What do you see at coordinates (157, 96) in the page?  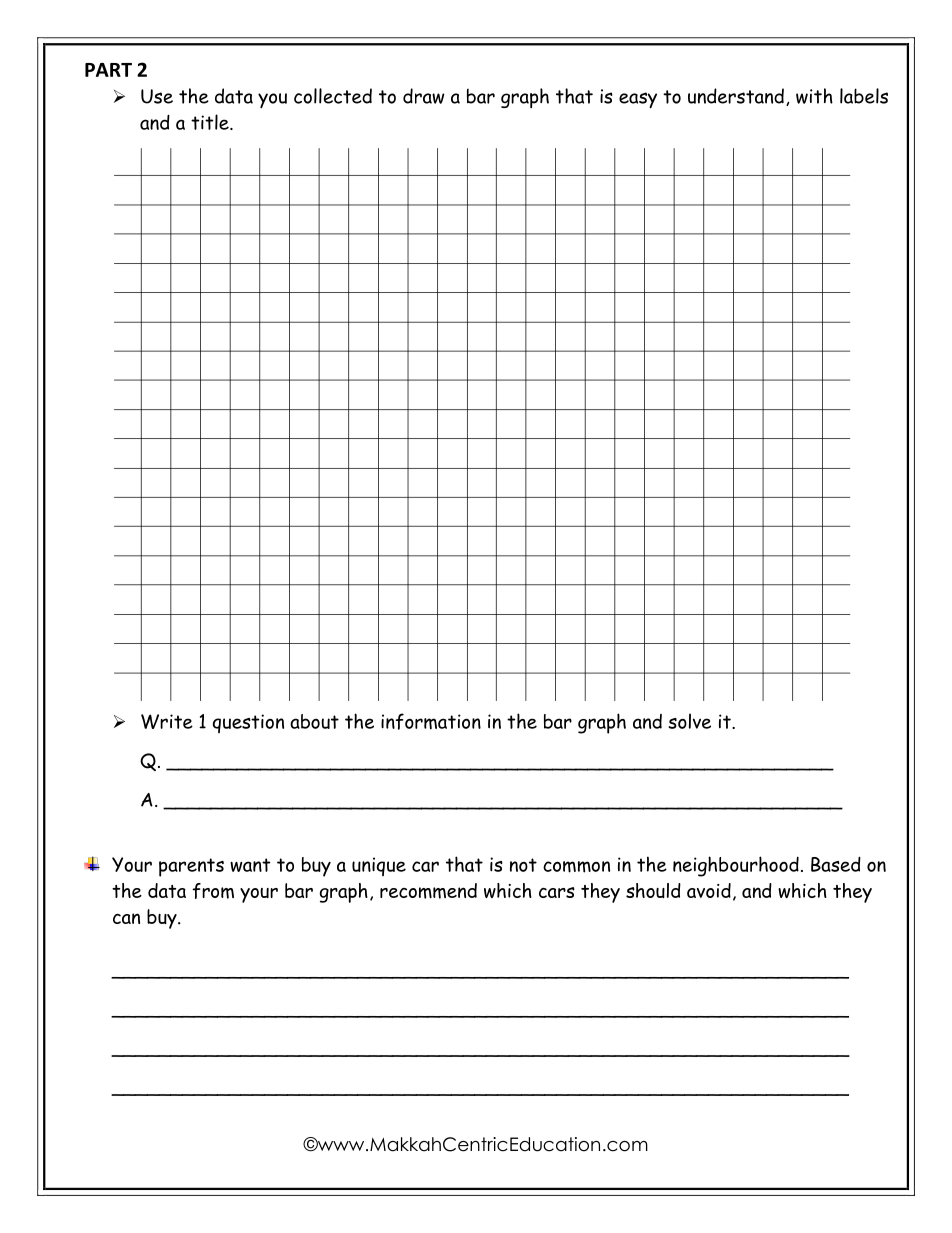 I see `Use` at bounding box center [157, 96].
